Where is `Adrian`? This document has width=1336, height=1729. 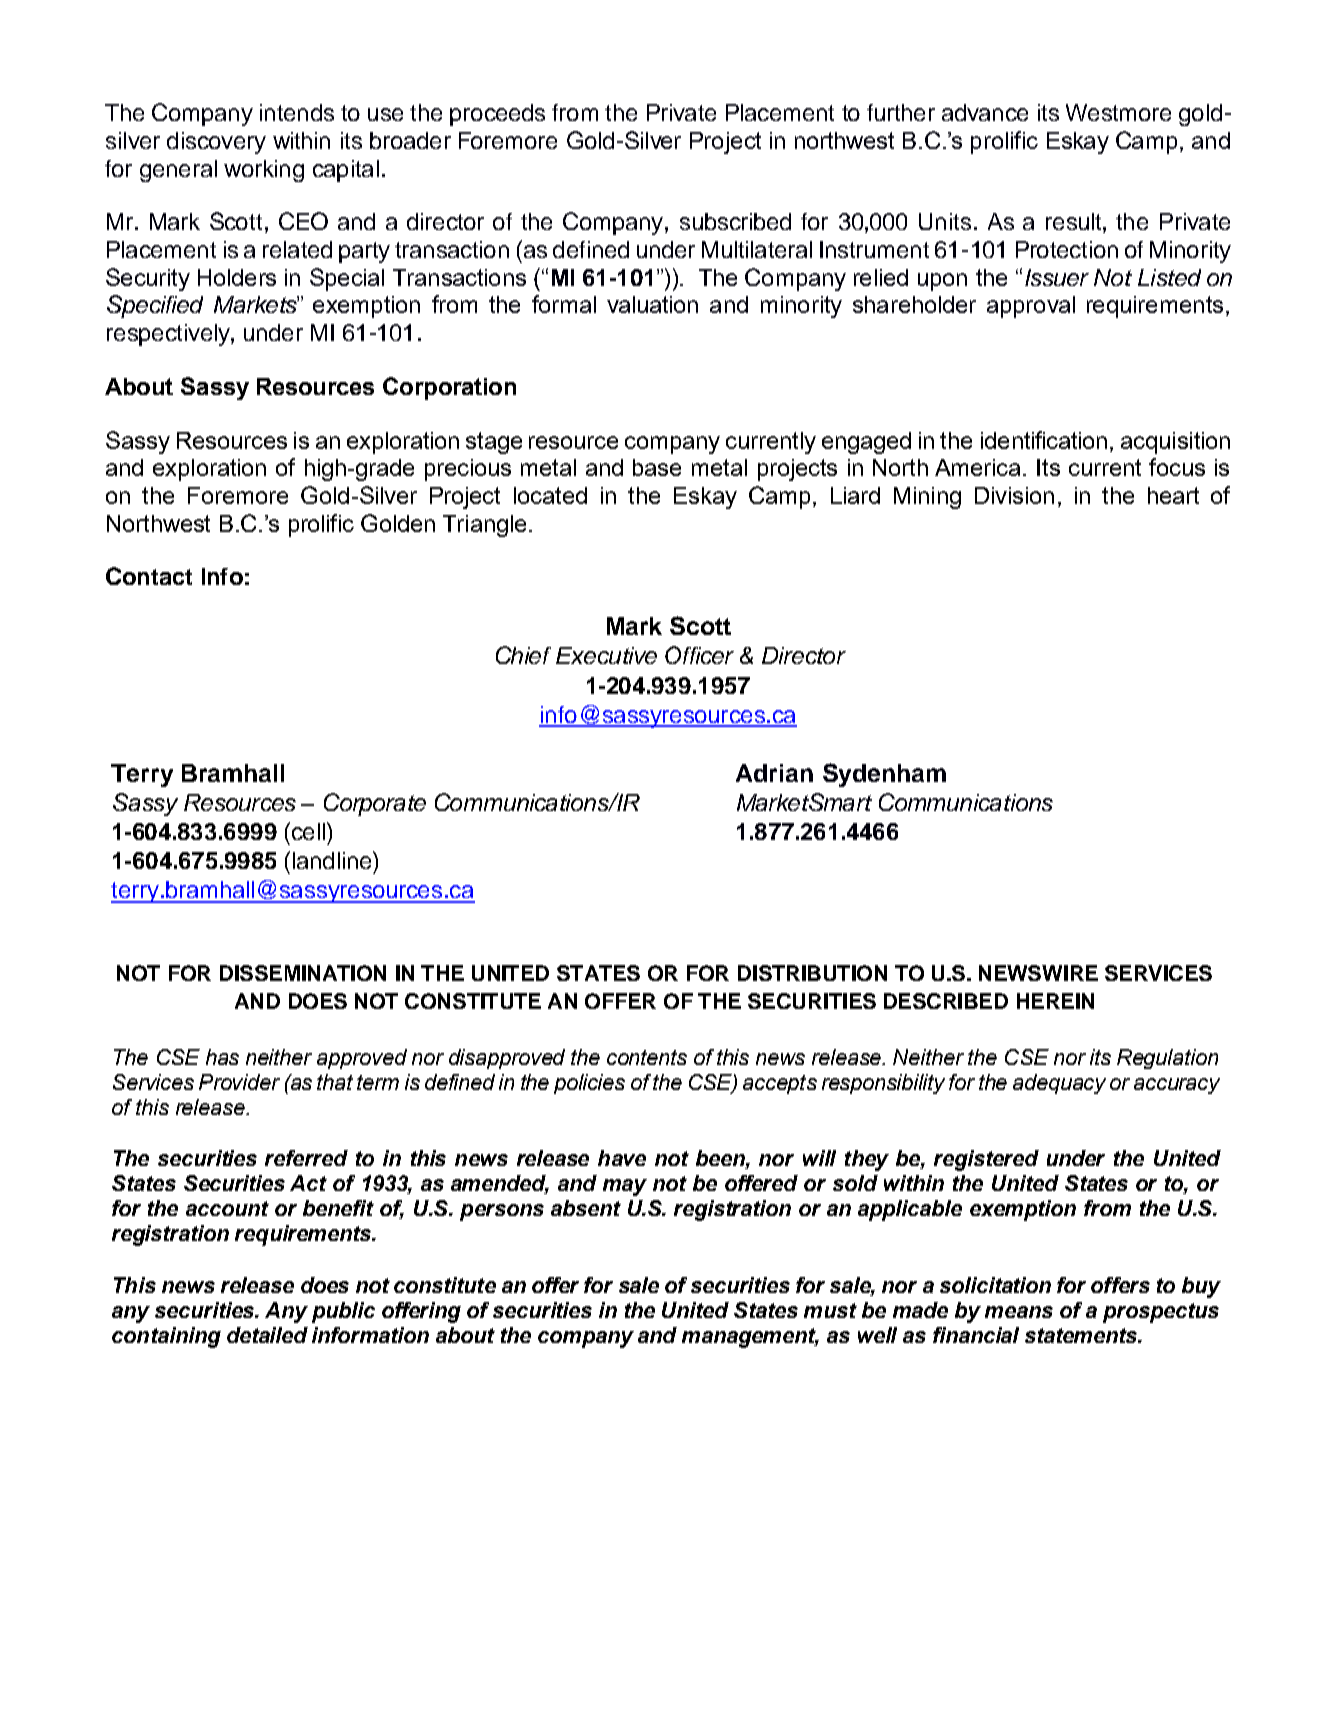 Adrian is located at coordinates (774, 773).
